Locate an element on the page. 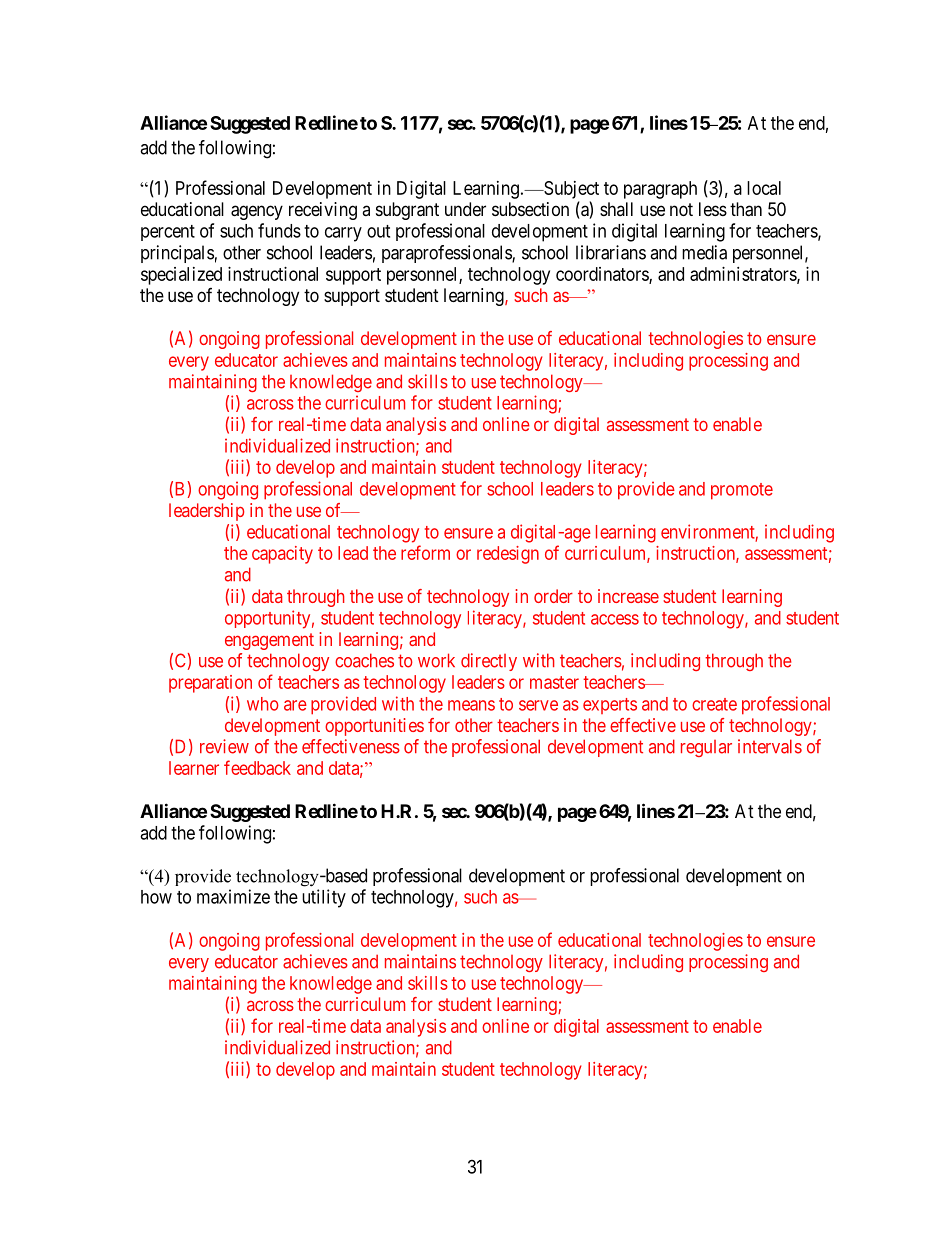 This page has height=1233, width=952. reform is located at coordinates (425, 552).
